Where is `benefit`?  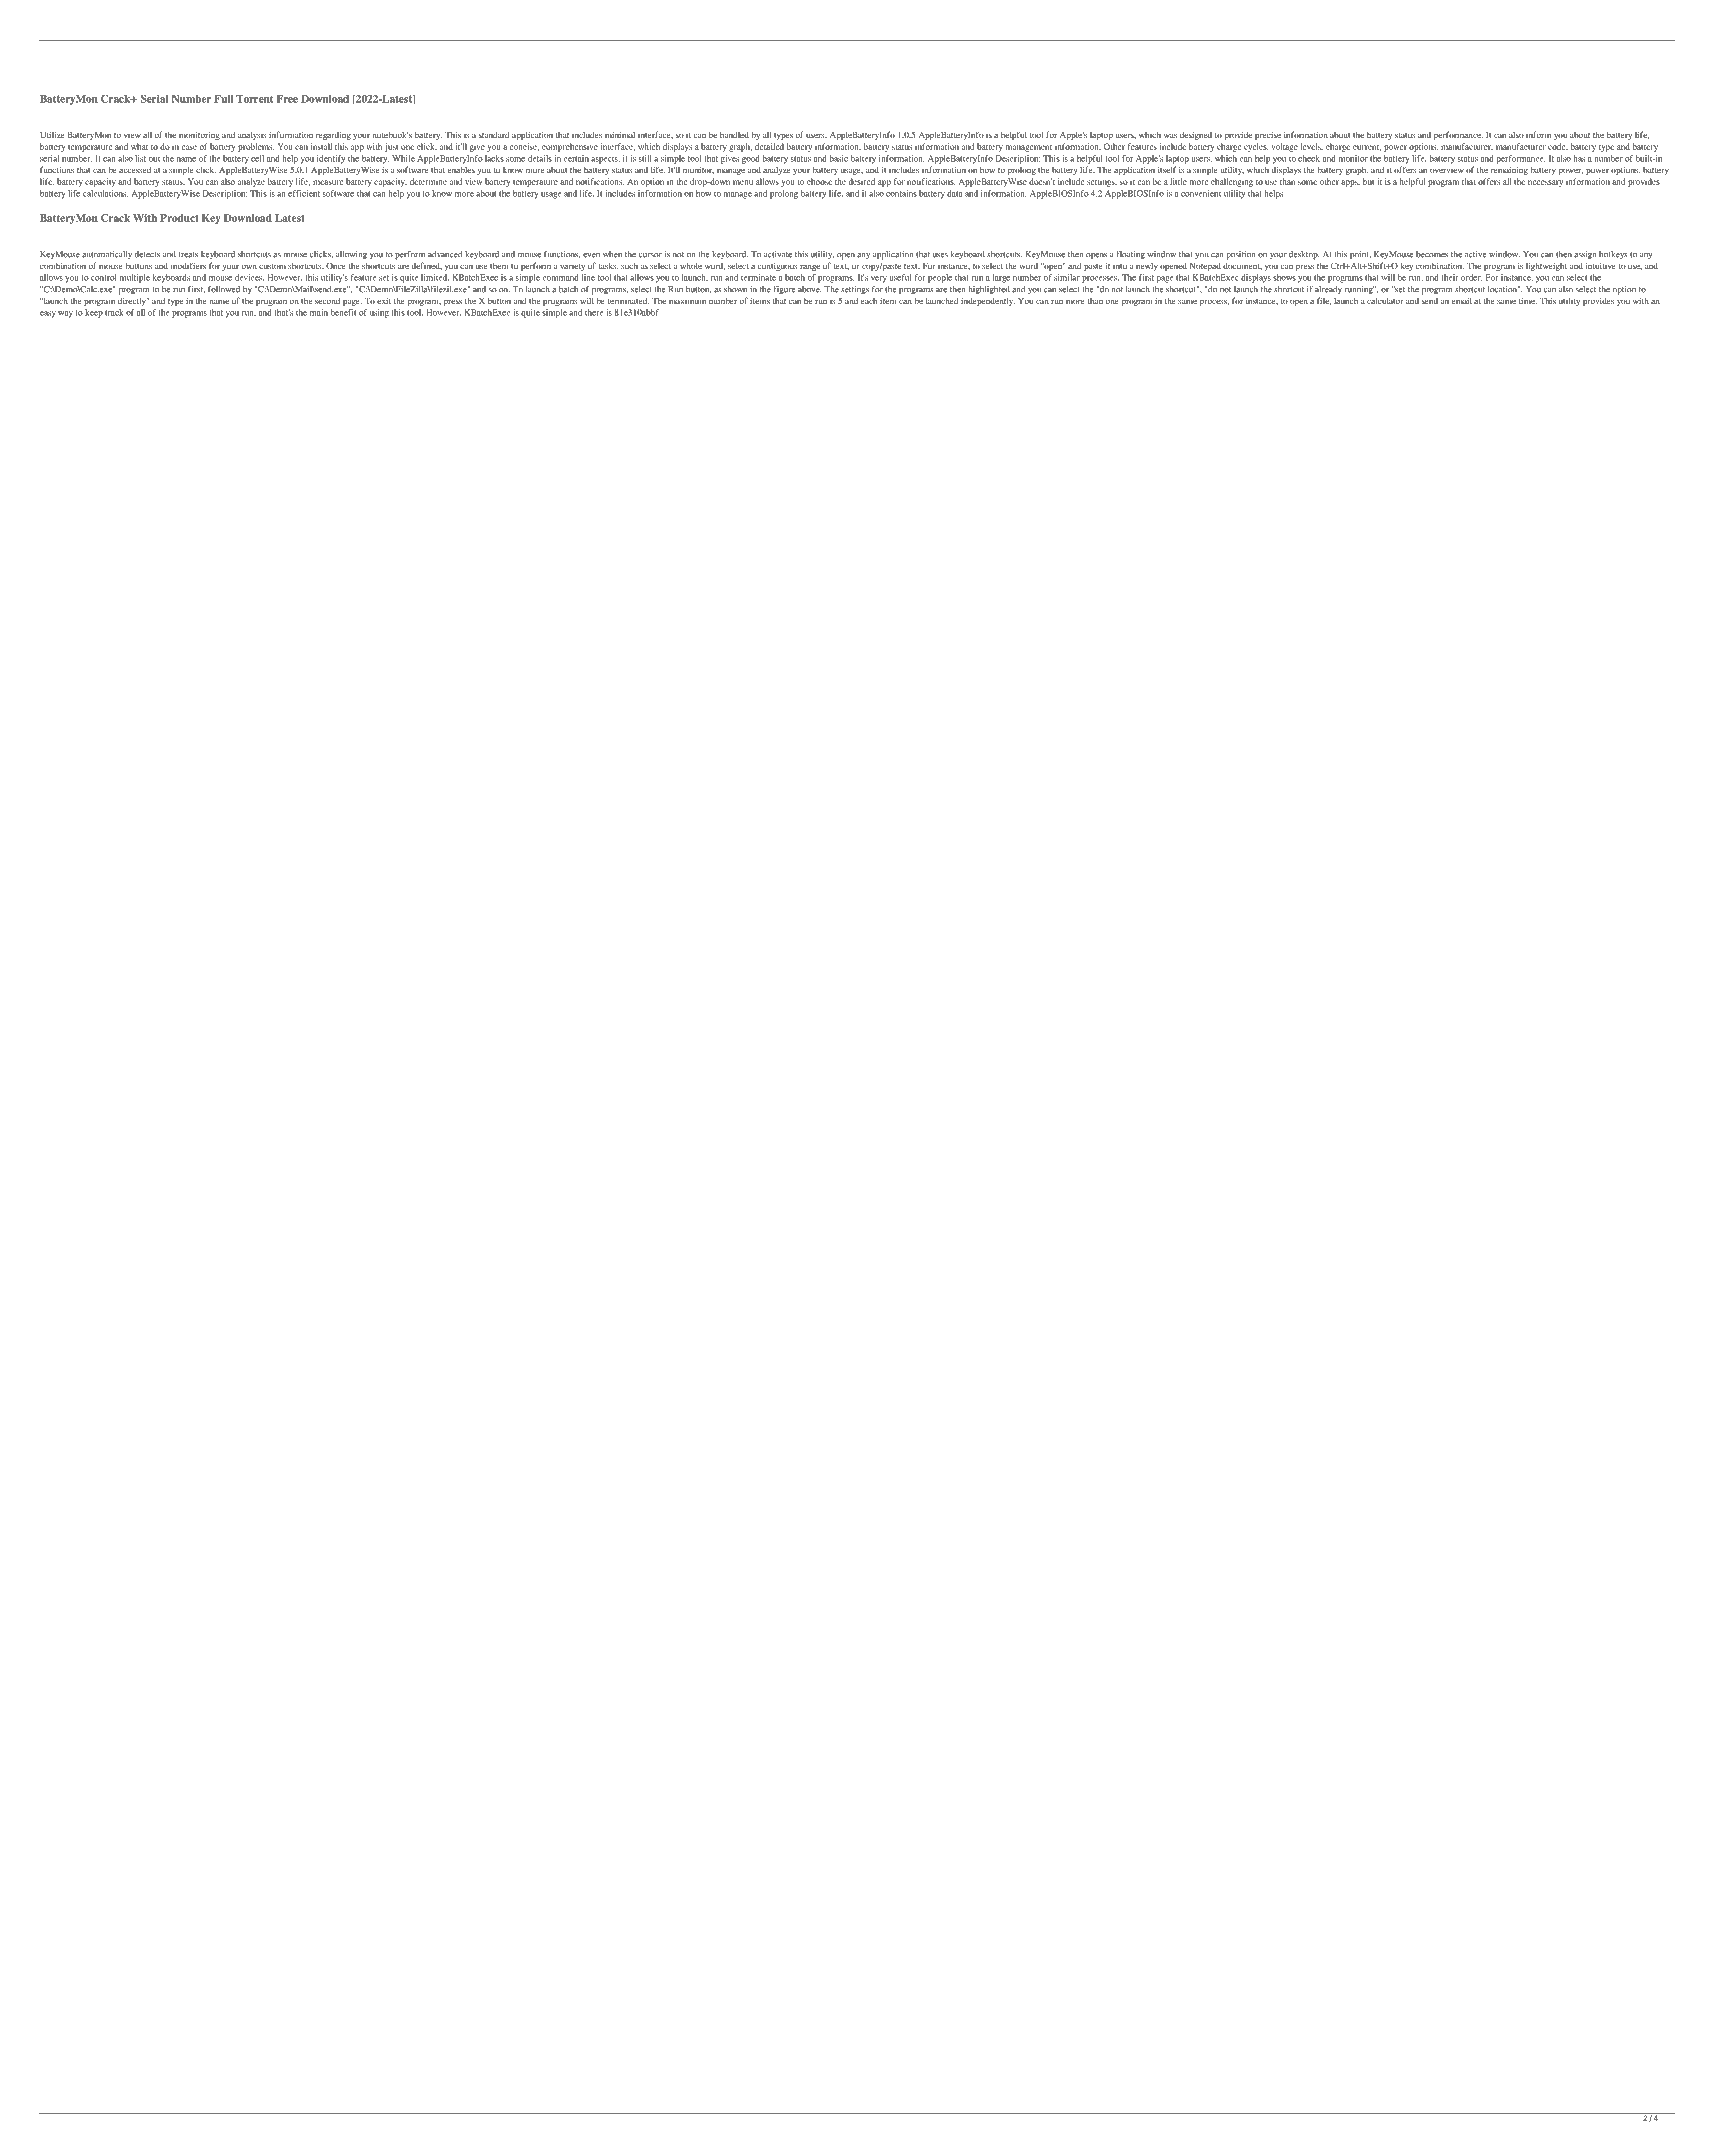 benefit is located at coordinates (343, 312).
